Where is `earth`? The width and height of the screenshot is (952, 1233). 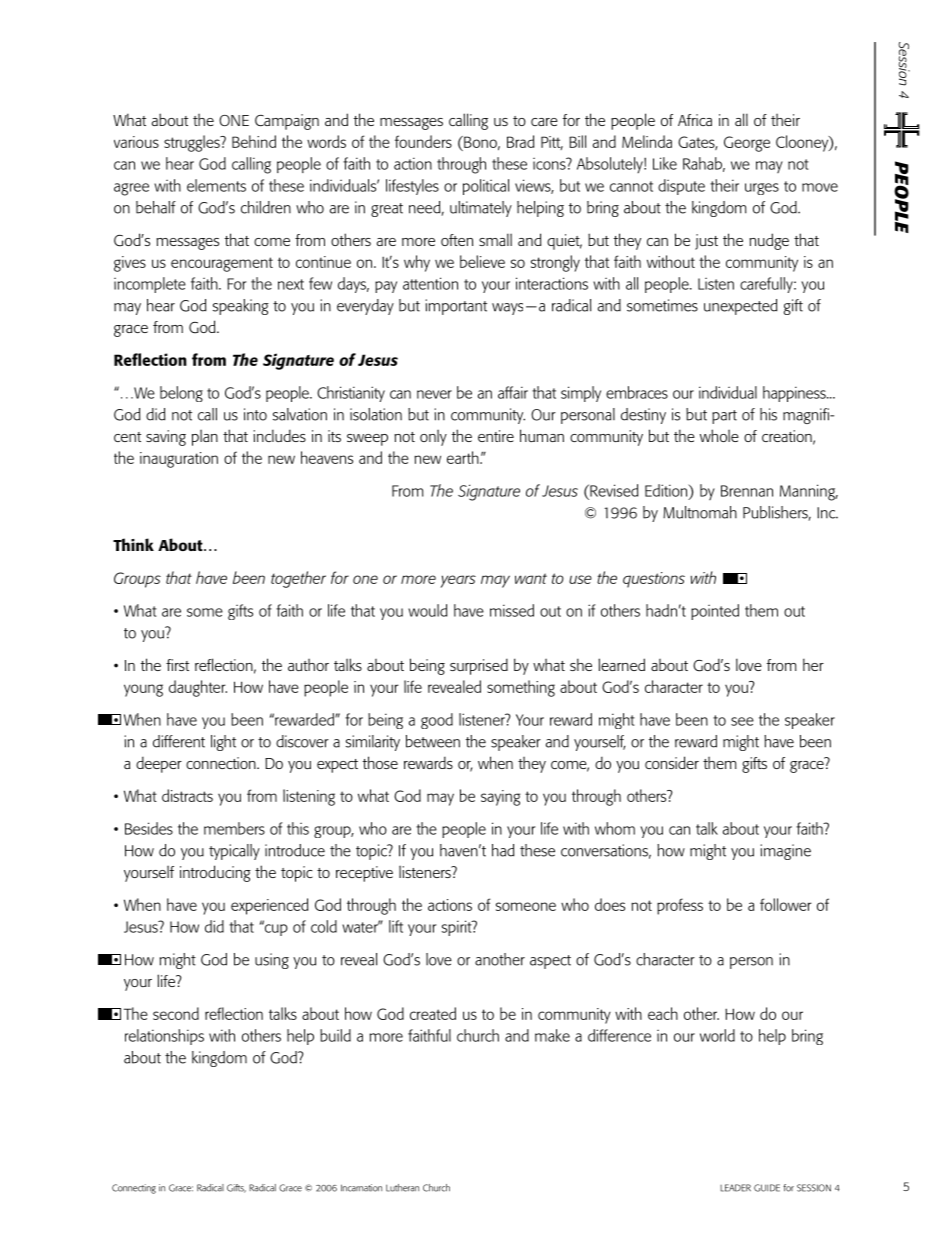
earth is located at coordinates (464, 457).
